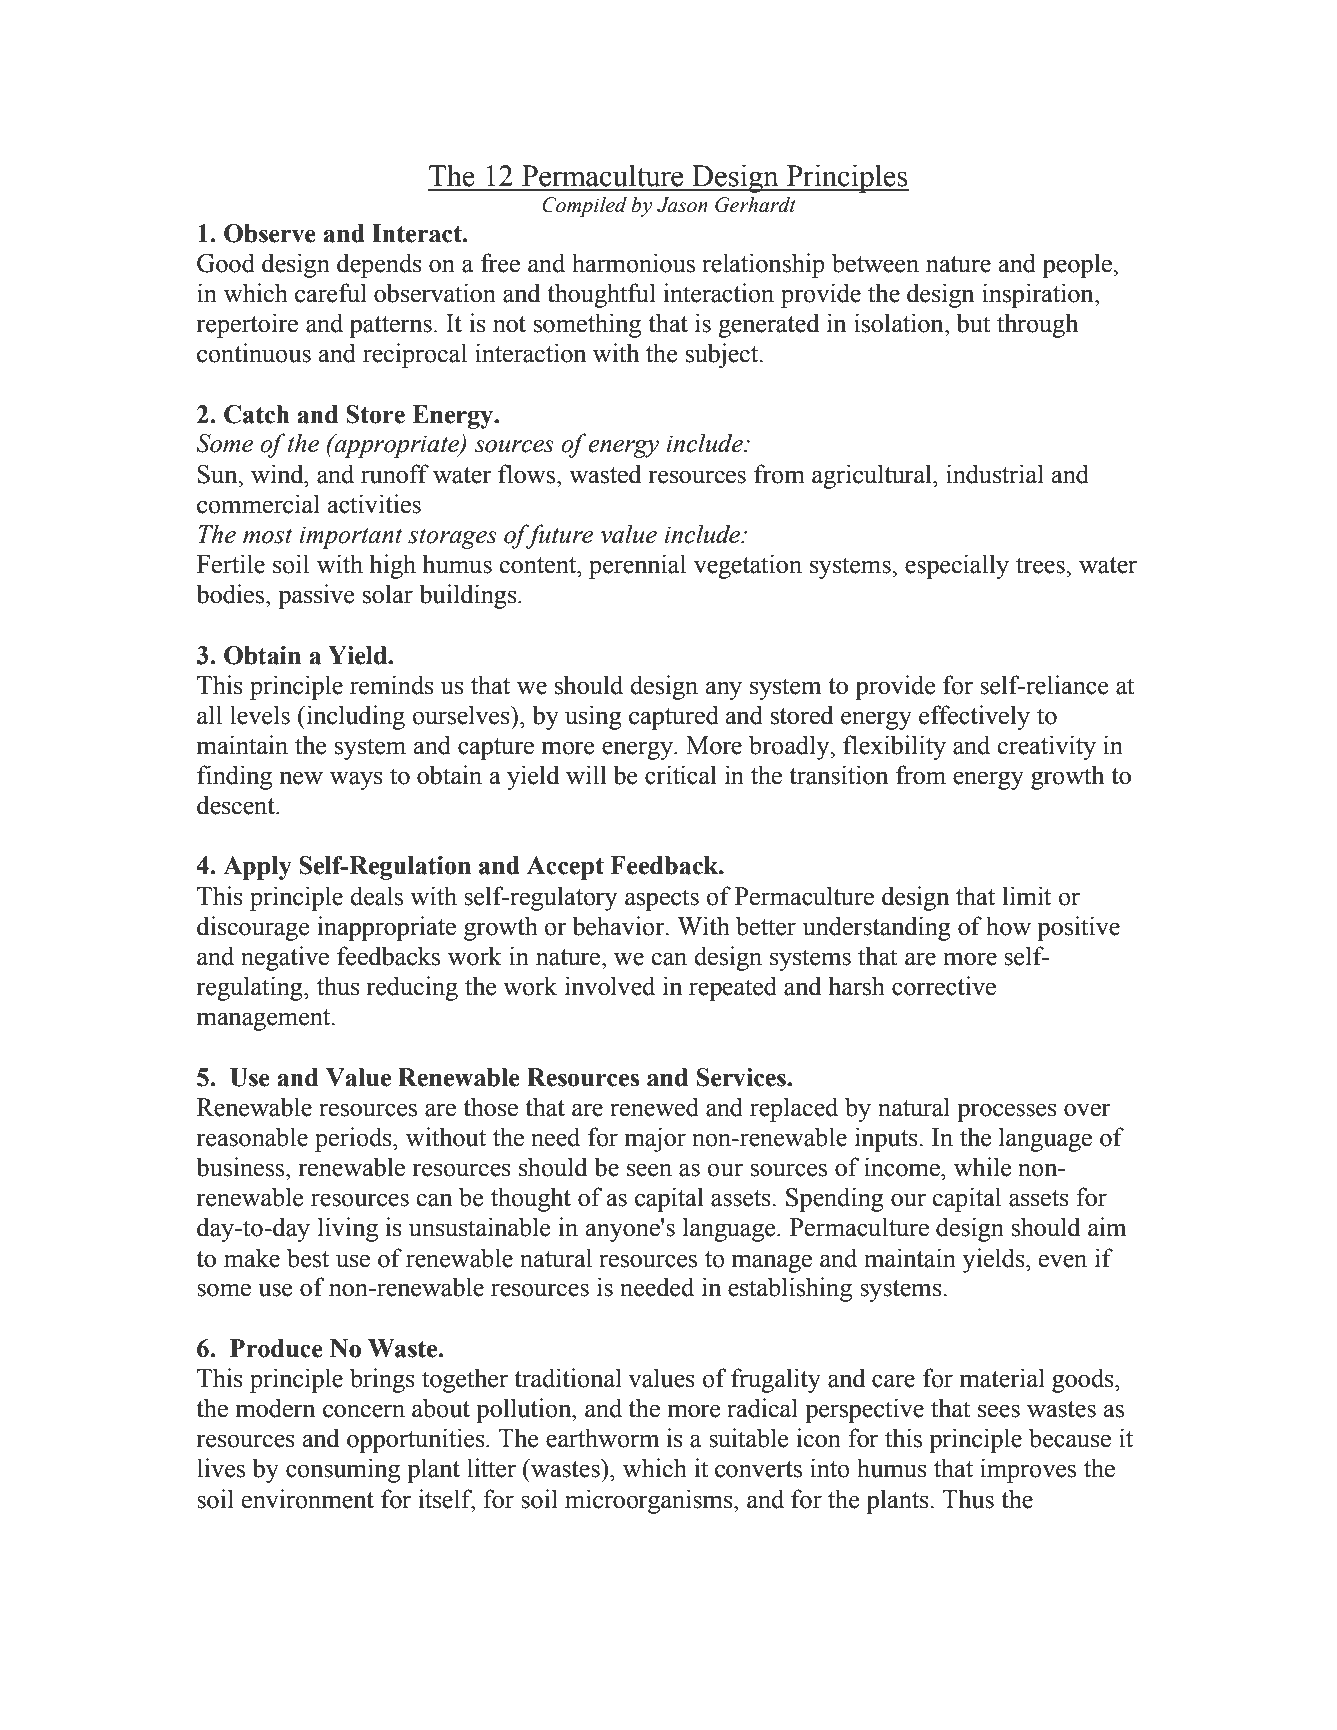 This document has height=1730, width=1337. What do you see at coordinates (983, 1167) in the document?
I see `while` at bounding box center [983, 1167].
